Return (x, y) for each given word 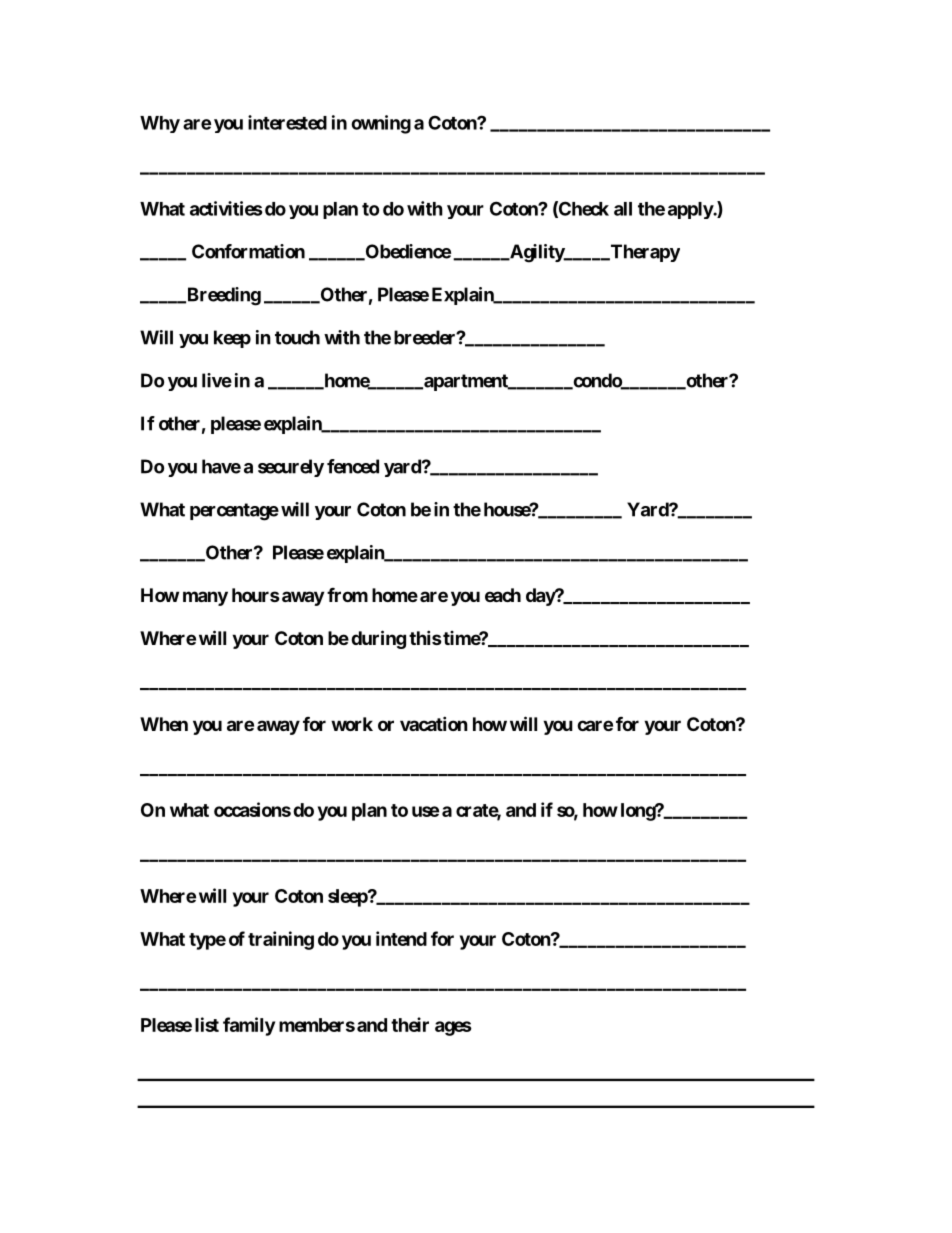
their (410, 1024)
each (503, 595)
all (623, 209)
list (207, 1024)
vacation (434, 723)
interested (287, 122)
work (352, 724)
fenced (353, 466)
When (164, 724)
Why (160, 124)
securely (291, 468)
